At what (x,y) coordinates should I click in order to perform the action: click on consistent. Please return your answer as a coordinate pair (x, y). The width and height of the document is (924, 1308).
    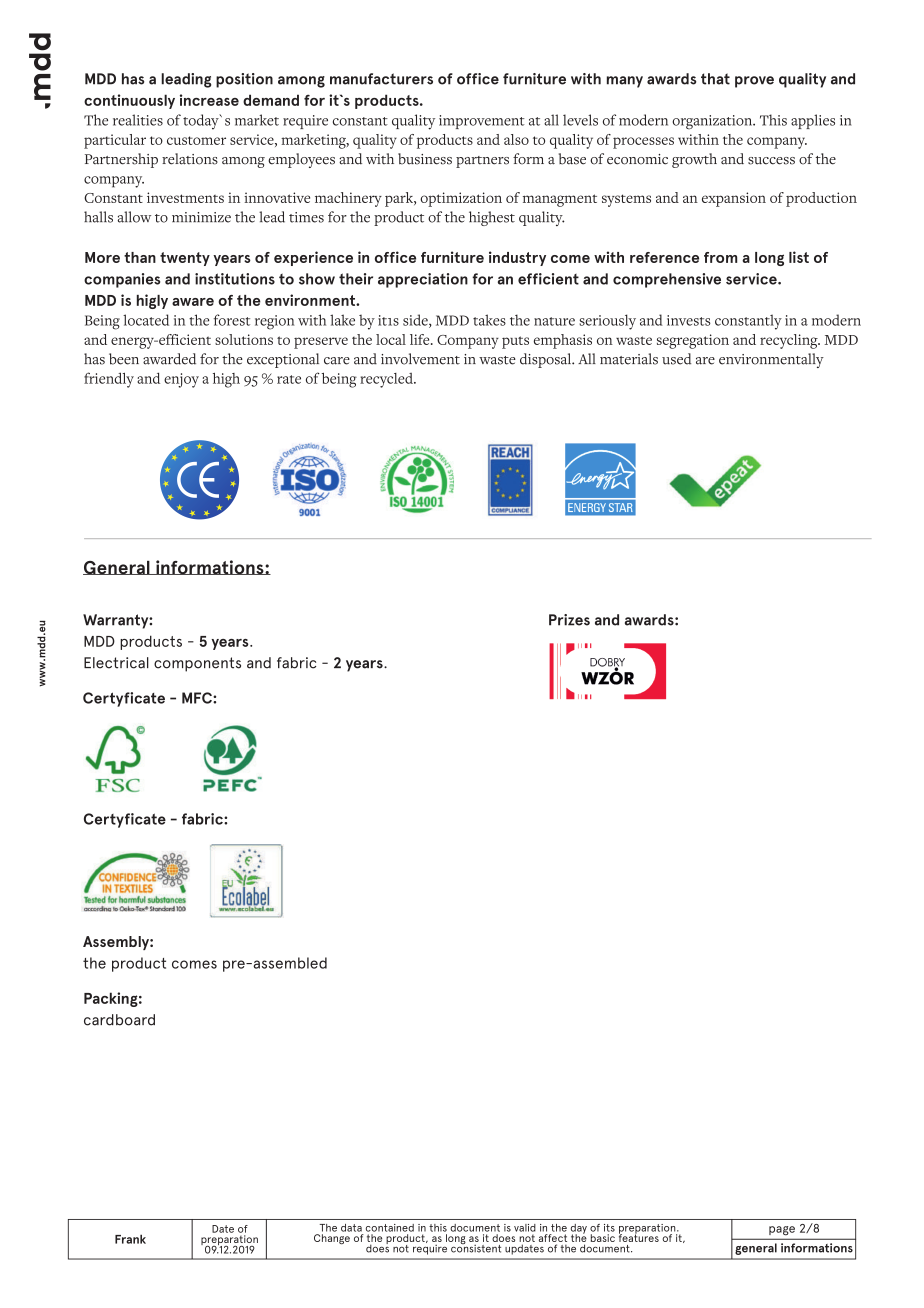
    Looking at the image, I should click on (476, 1247).
